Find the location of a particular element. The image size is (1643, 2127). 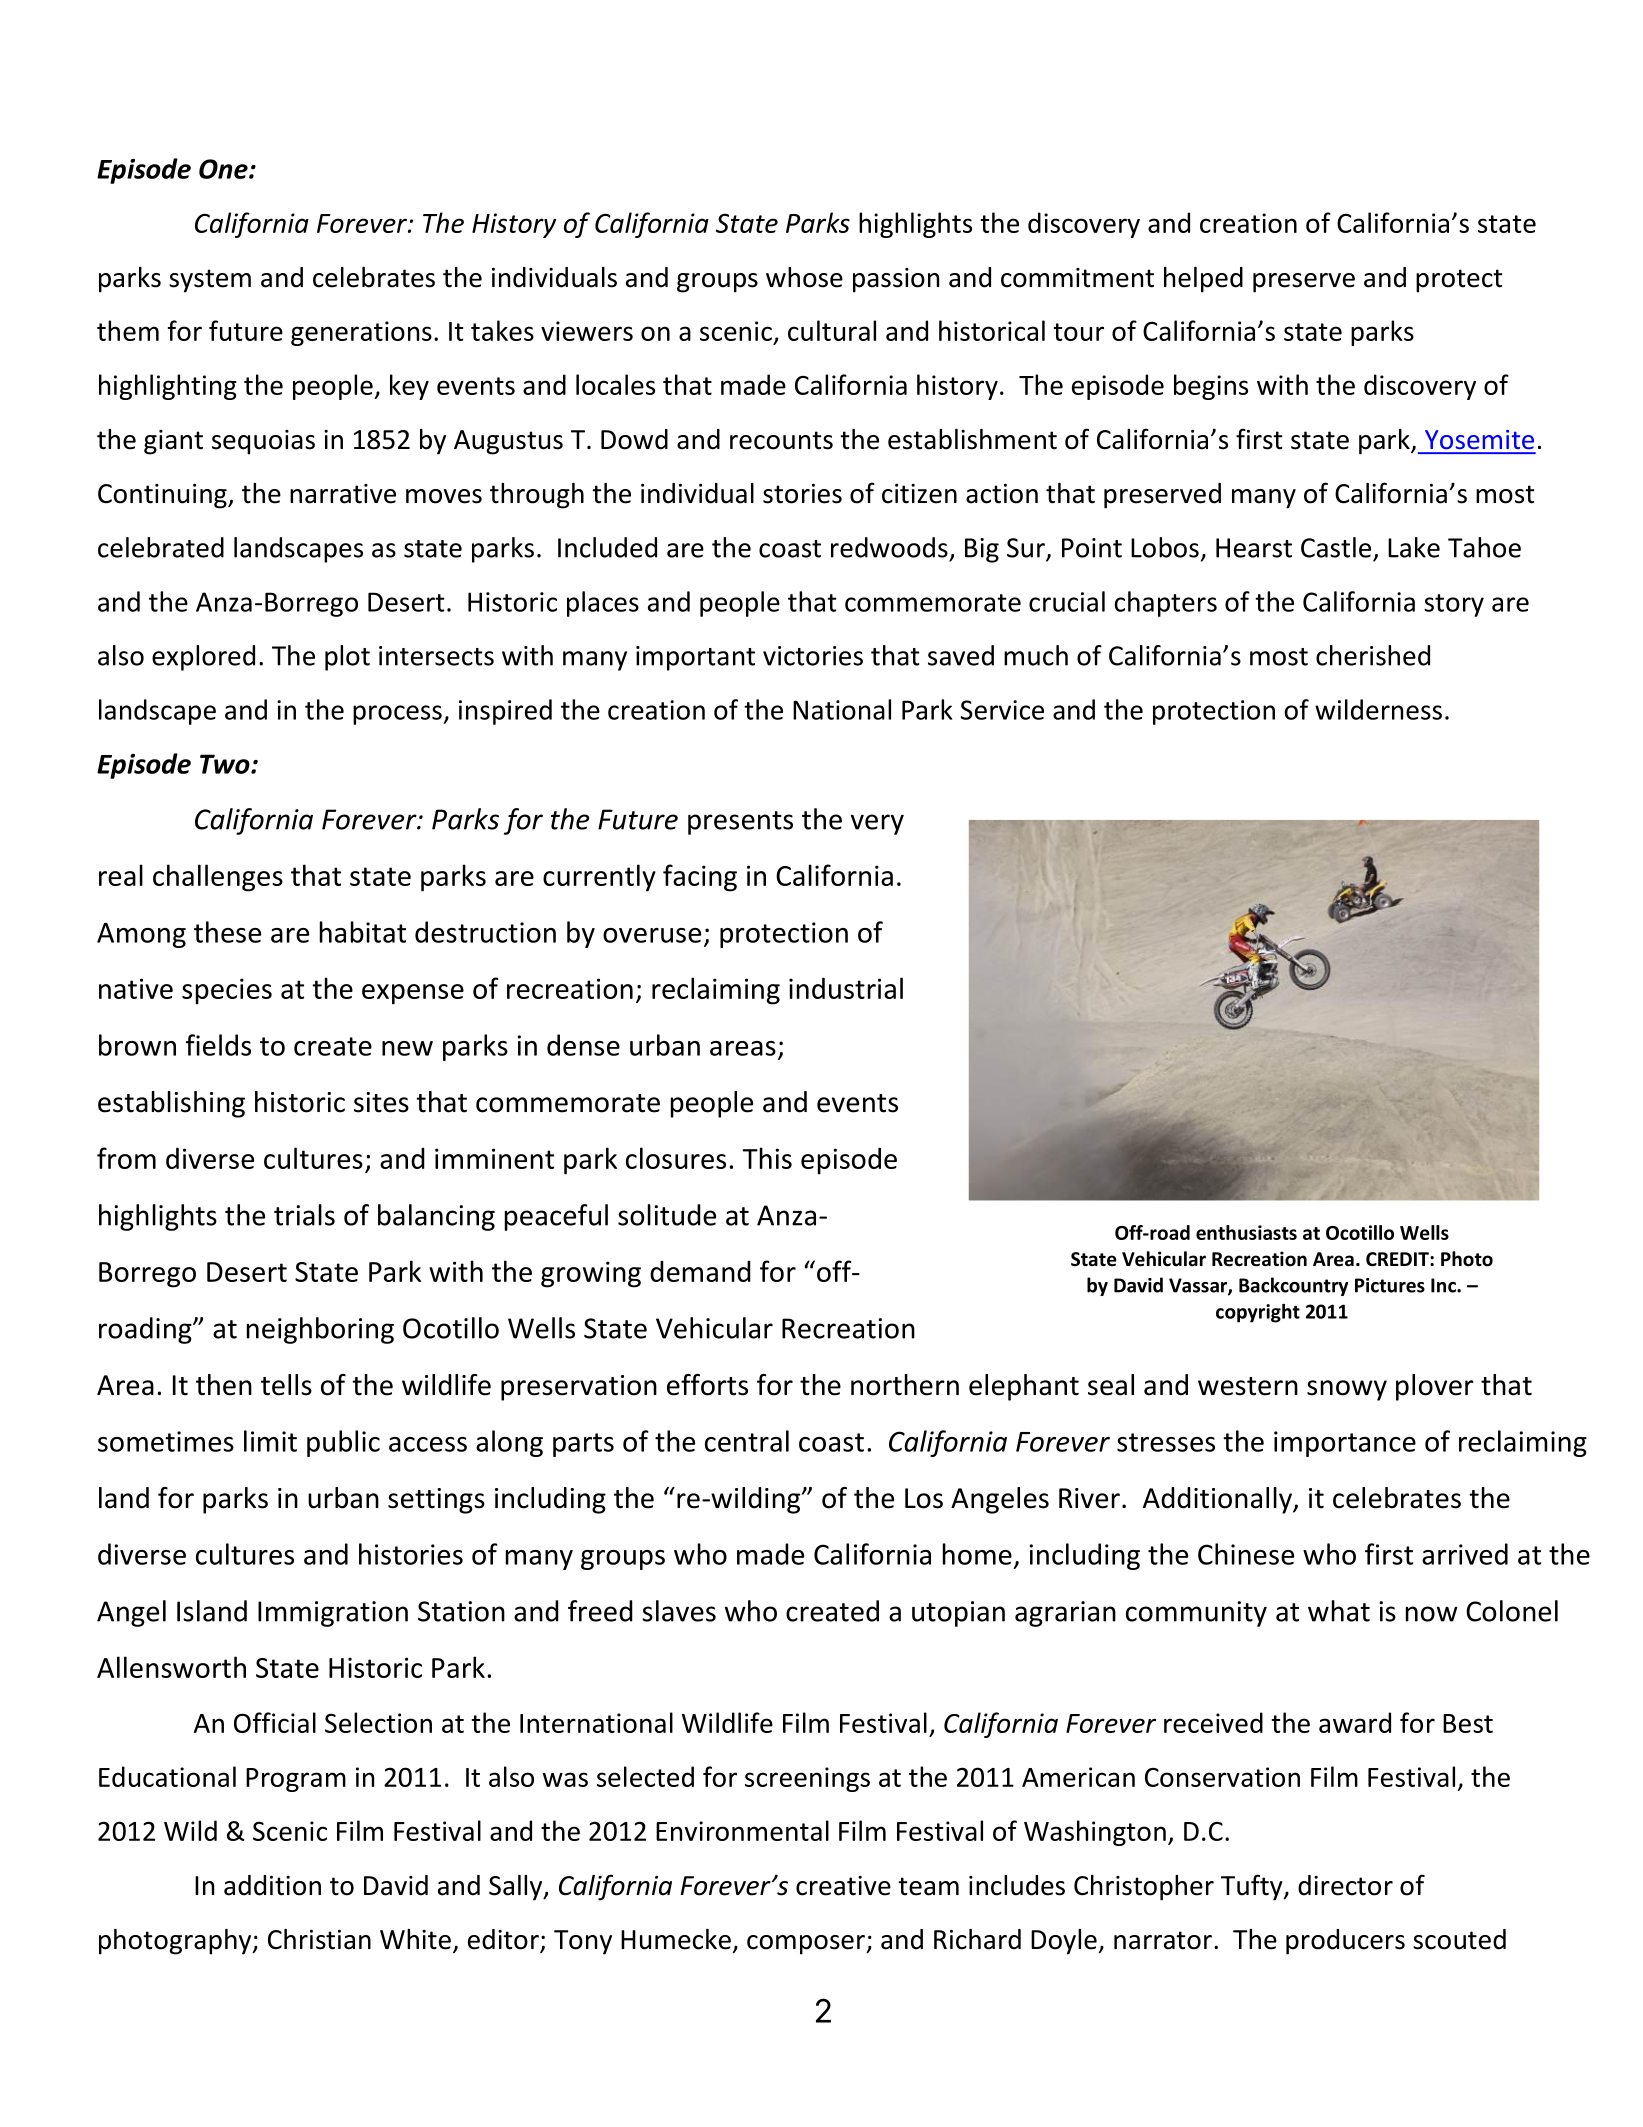

cherished is located at coordinates (1373, 655).
